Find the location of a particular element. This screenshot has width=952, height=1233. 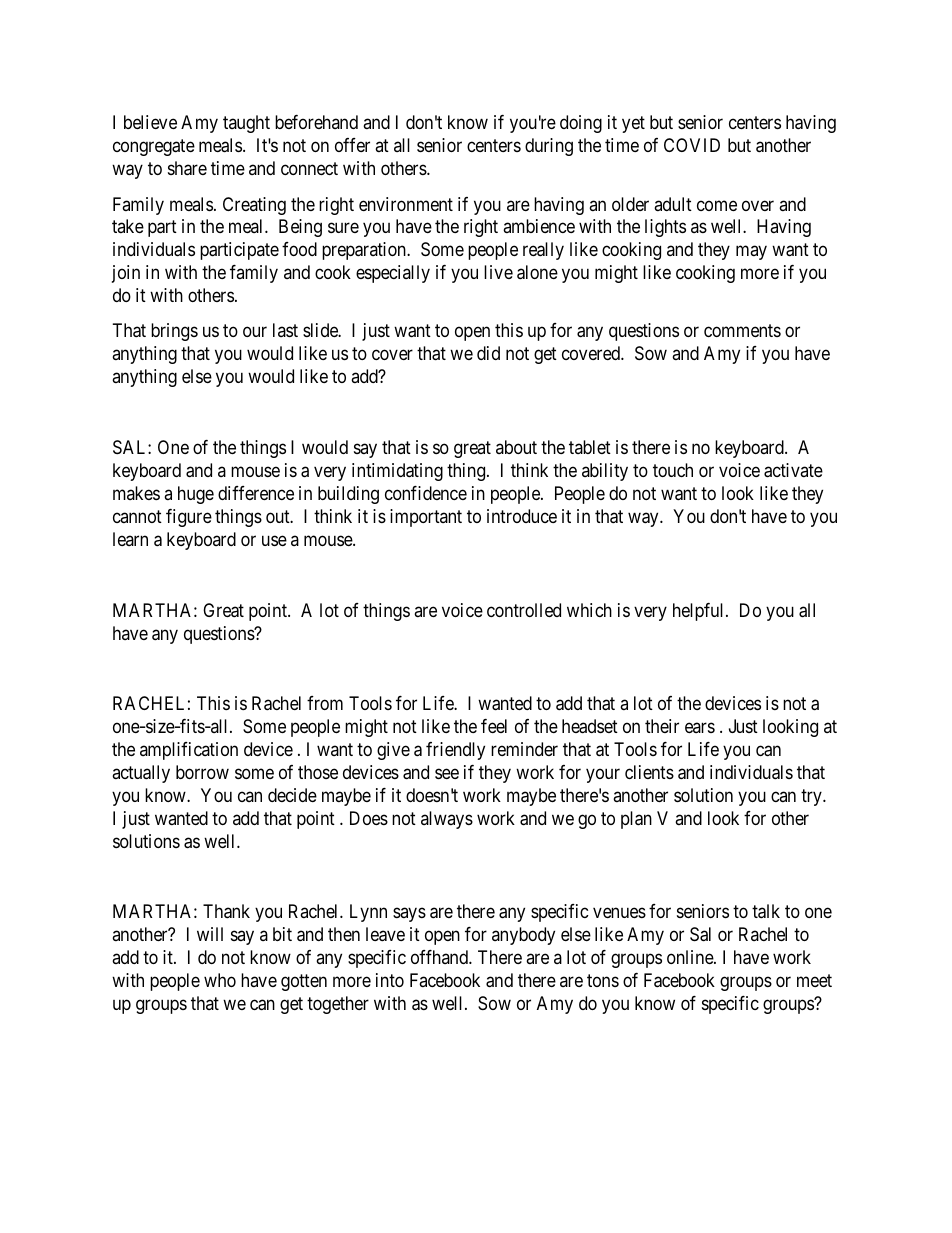

brings is located at coordinates (174, 332).
